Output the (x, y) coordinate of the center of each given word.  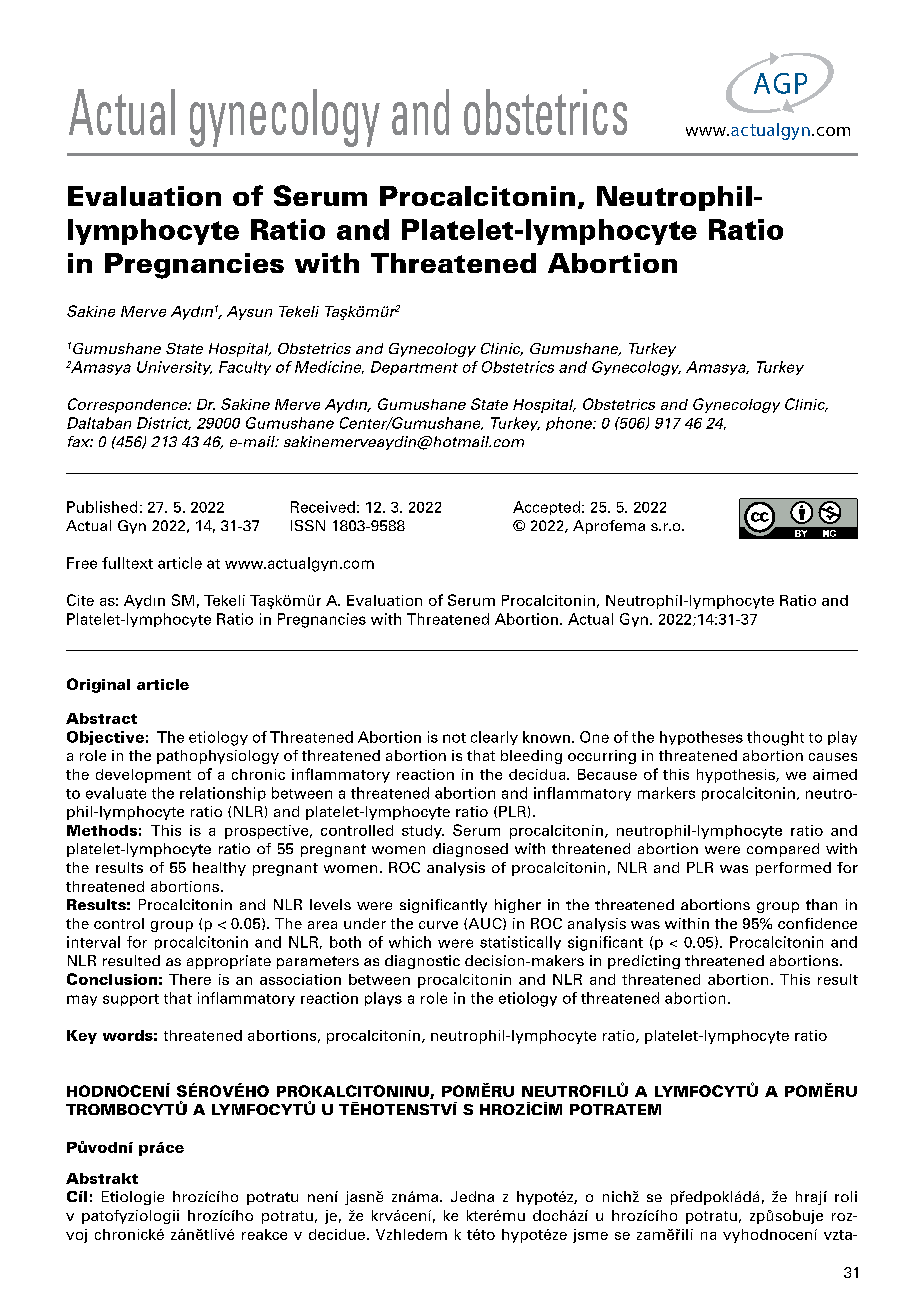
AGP (780, 83)
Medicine (329, 367)
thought (775, 738)
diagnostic (422, 962)
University (174, 368)
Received (323, 507)
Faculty (245, 368)
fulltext (127, 563)
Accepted (546, 508)
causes (833, 757)
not (454, 738)
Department (414, 368)
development (143, 776)
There (190, 979)
